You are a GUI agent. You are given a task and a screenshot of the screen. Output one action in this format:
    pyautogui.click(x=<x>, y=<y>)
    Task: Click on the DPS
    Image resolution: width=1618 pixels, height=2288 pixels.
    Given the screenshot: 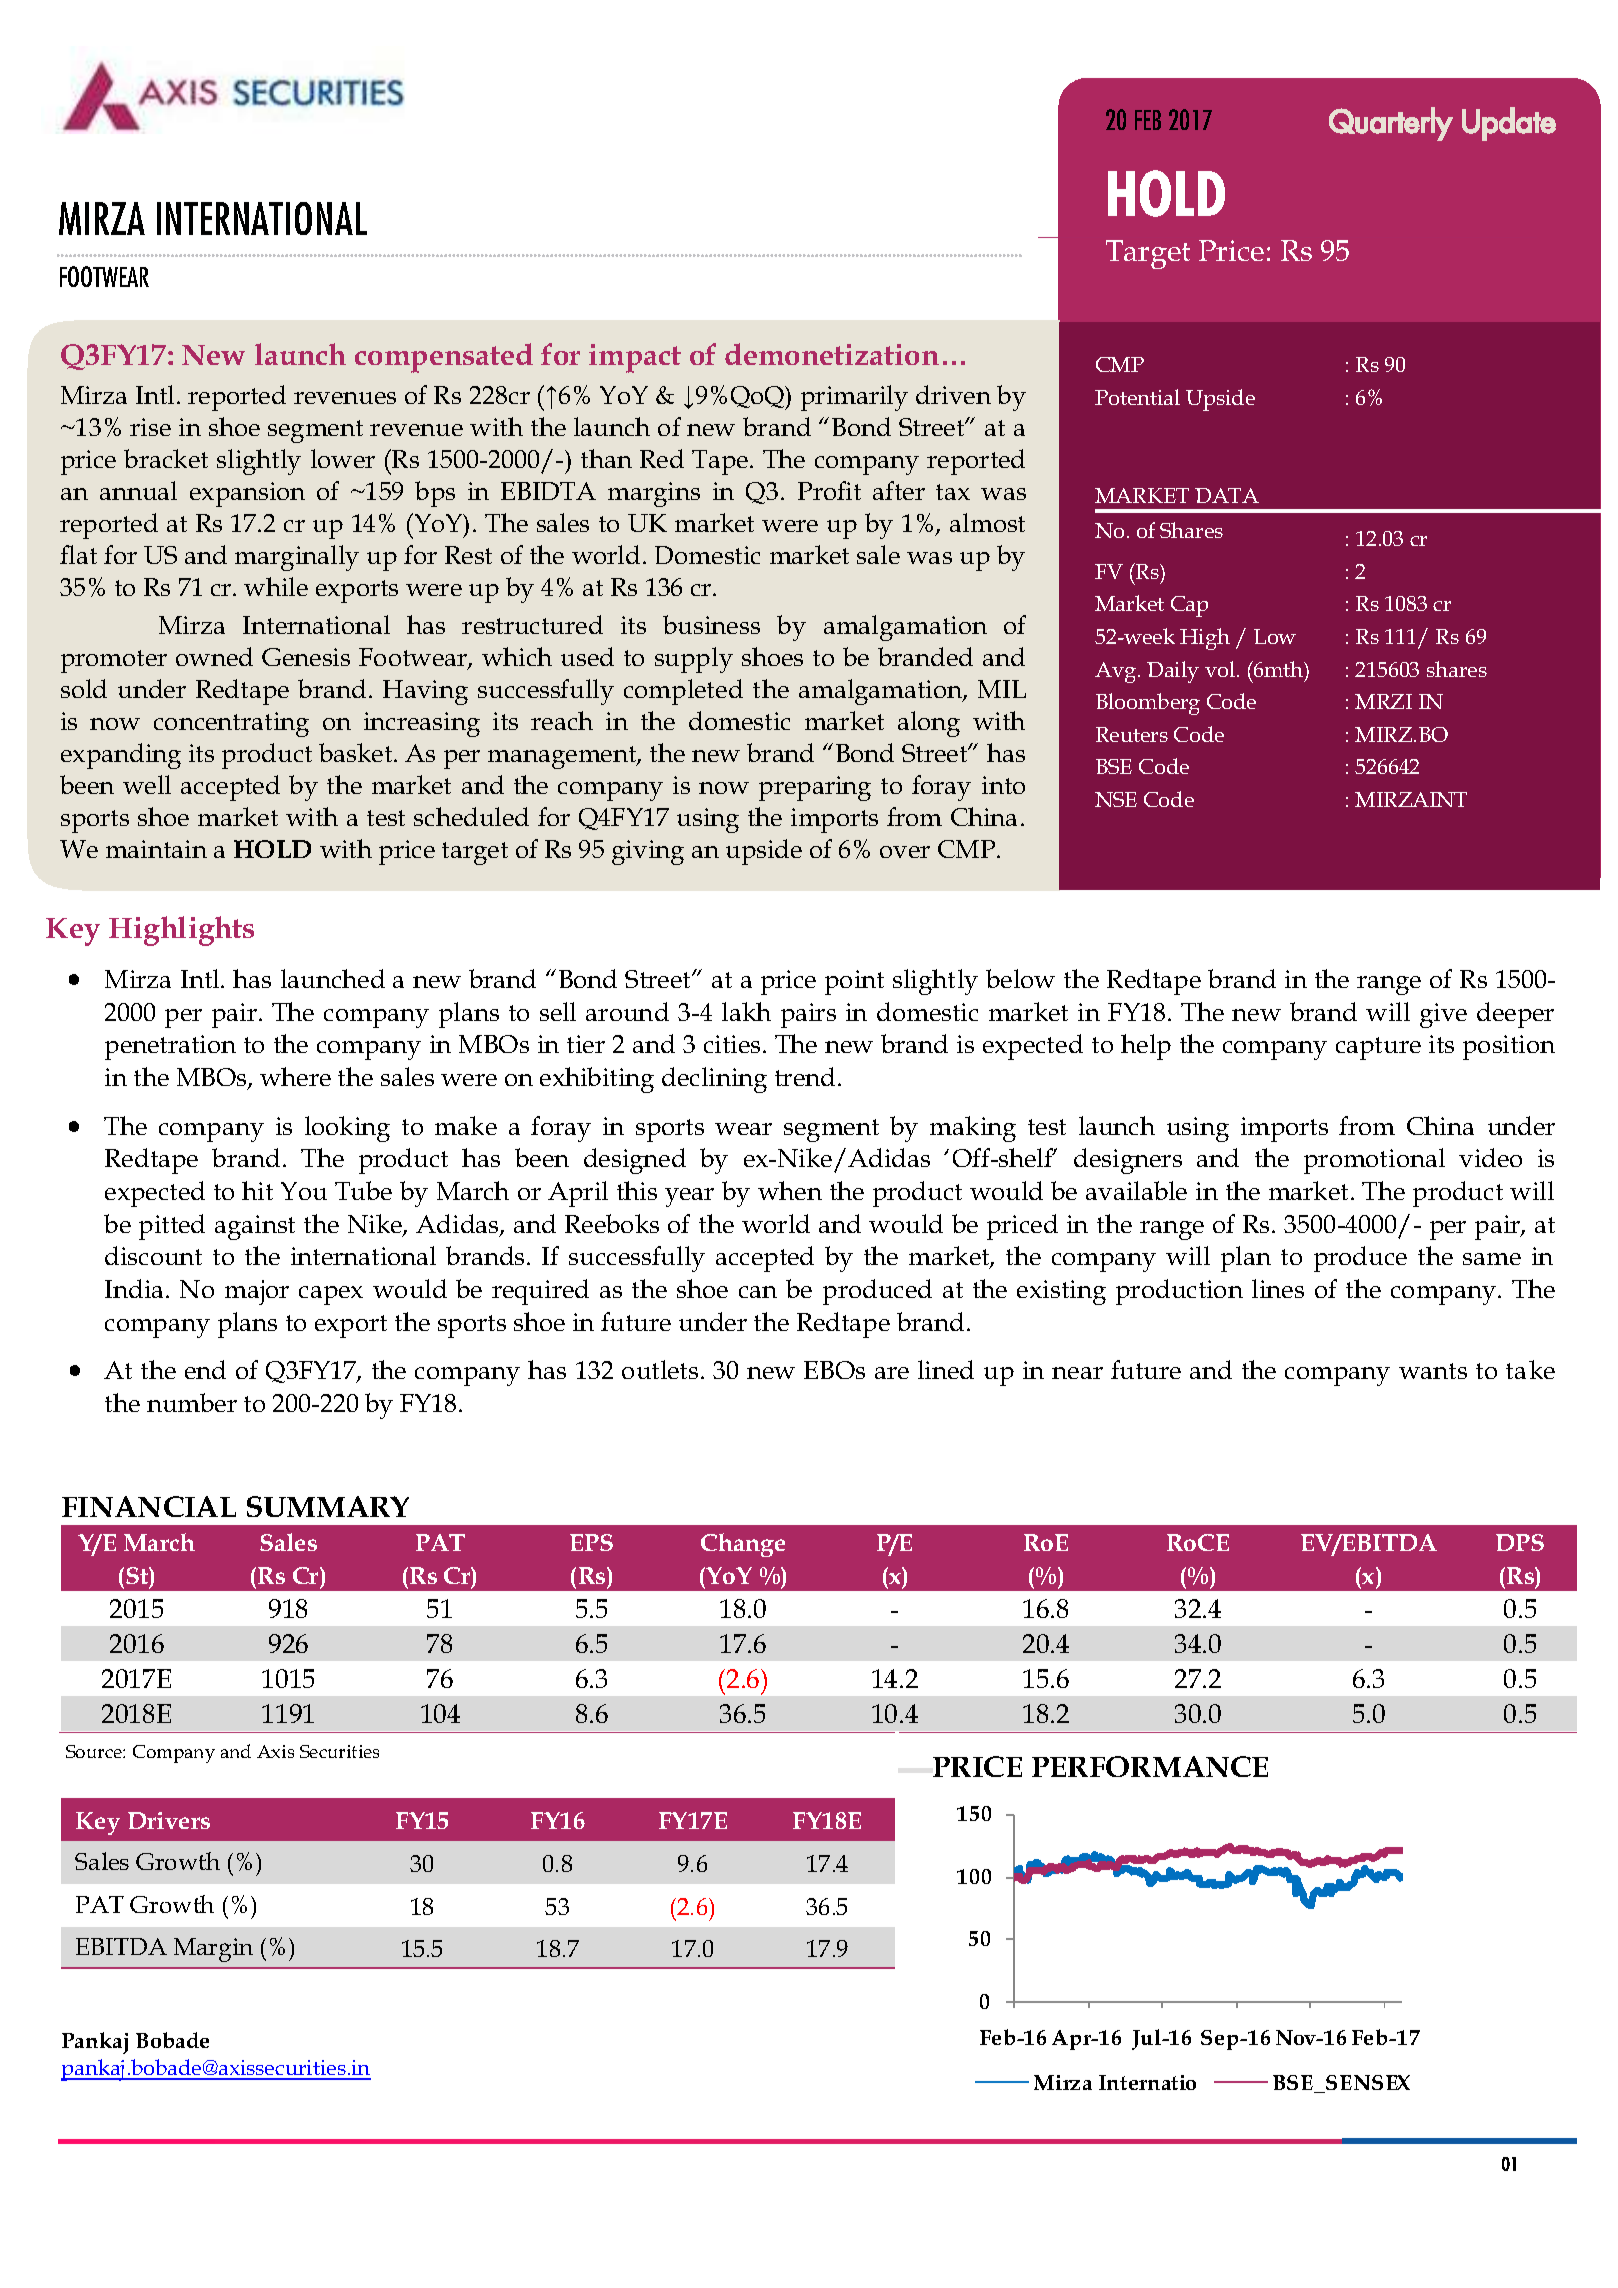 What is the action you would take?
    pyautogui.click(x=1520, y=1542)
